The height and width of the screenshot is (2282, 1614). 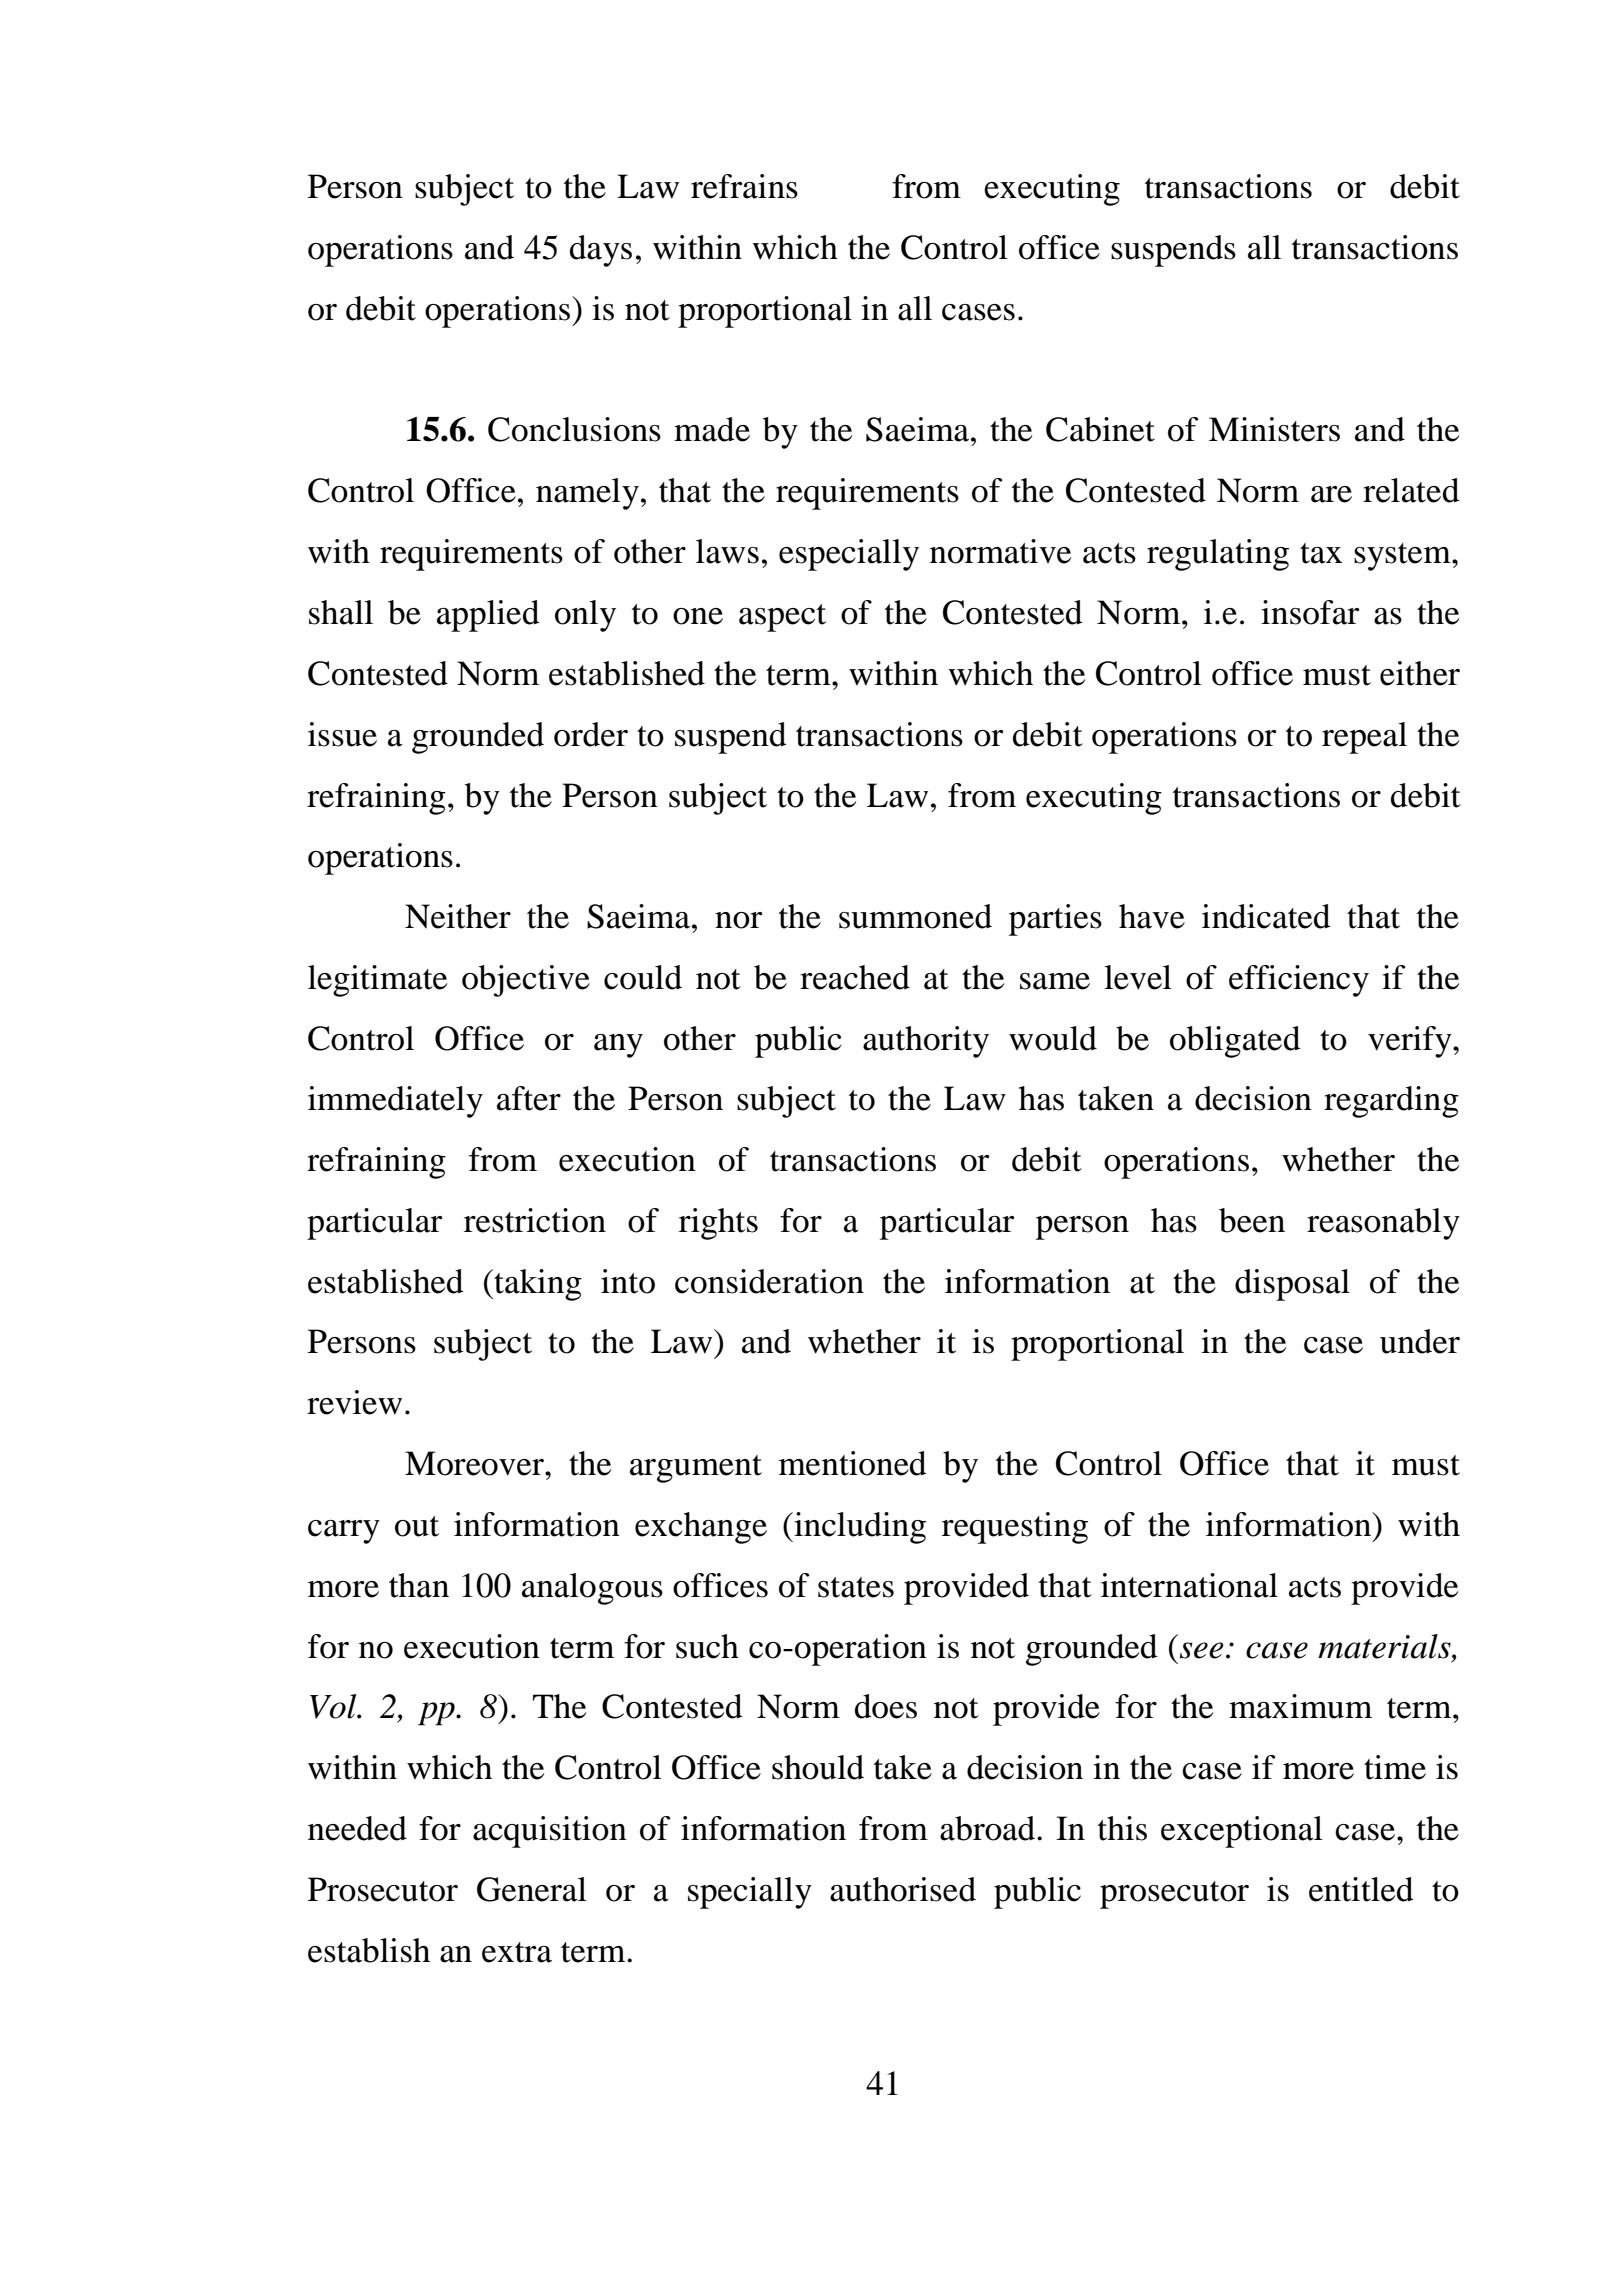 I want to click on authorised, so click(x=903, y=1889).
